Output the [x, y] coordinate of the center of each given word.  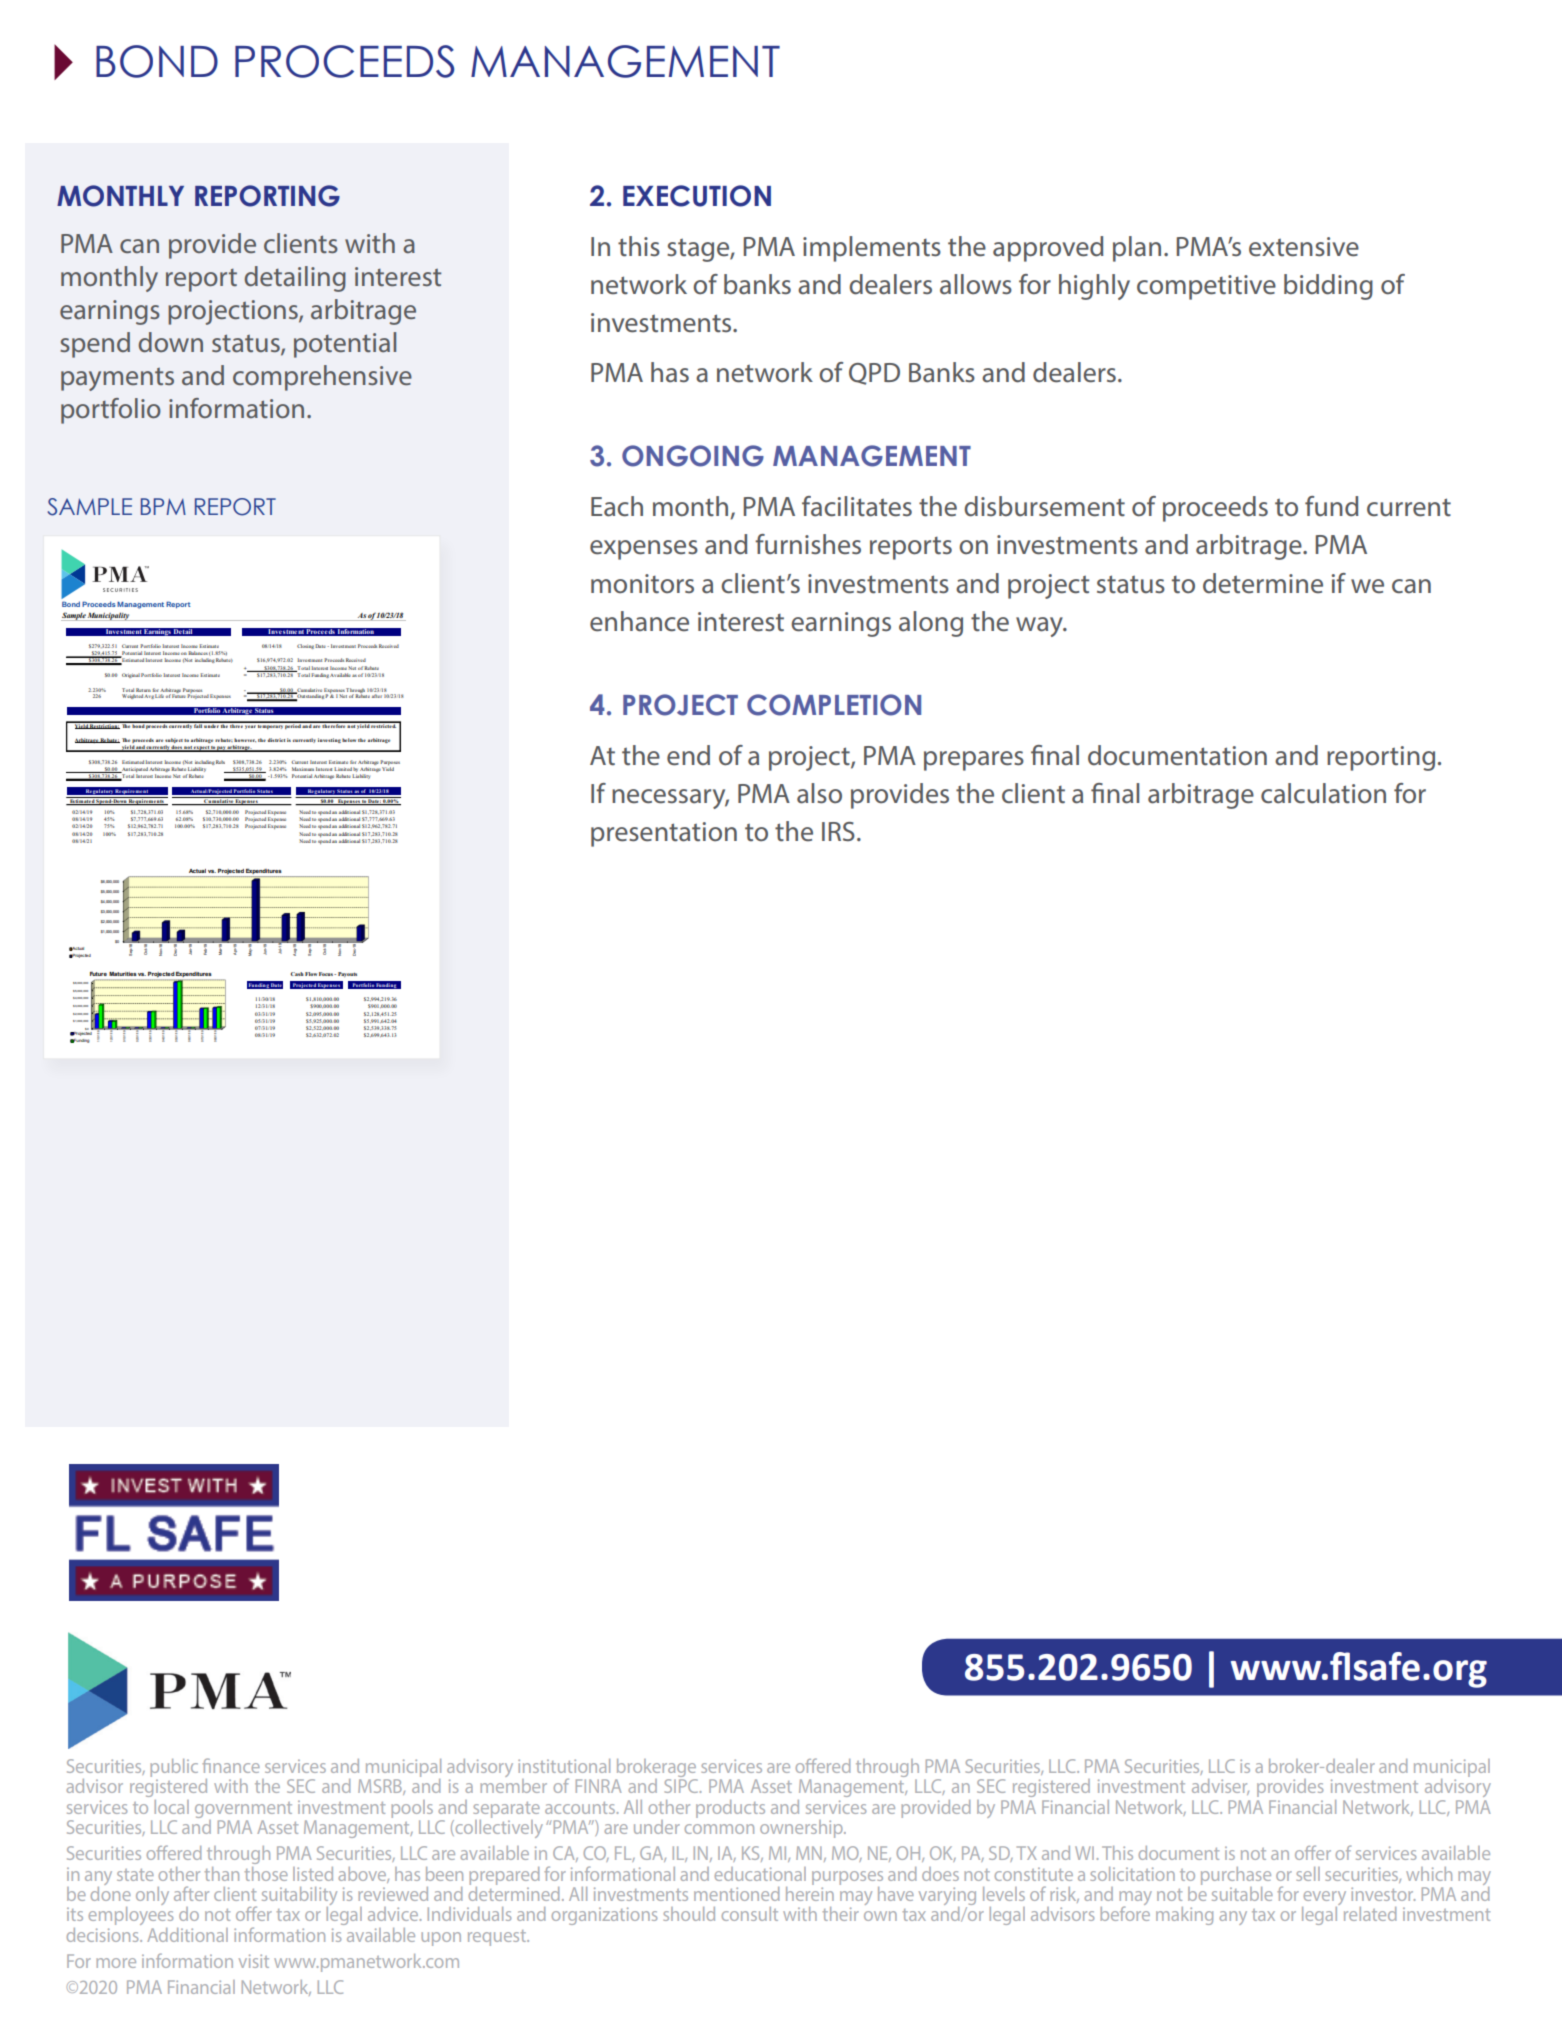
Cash [297, 974]
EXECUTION [697, 196]
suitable [1242, 1894]
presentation [664, 834]
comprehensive [322, 378]
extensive [1304, 247]
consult [750, 1914]
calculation [1323, 793]
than [222, 1874]
